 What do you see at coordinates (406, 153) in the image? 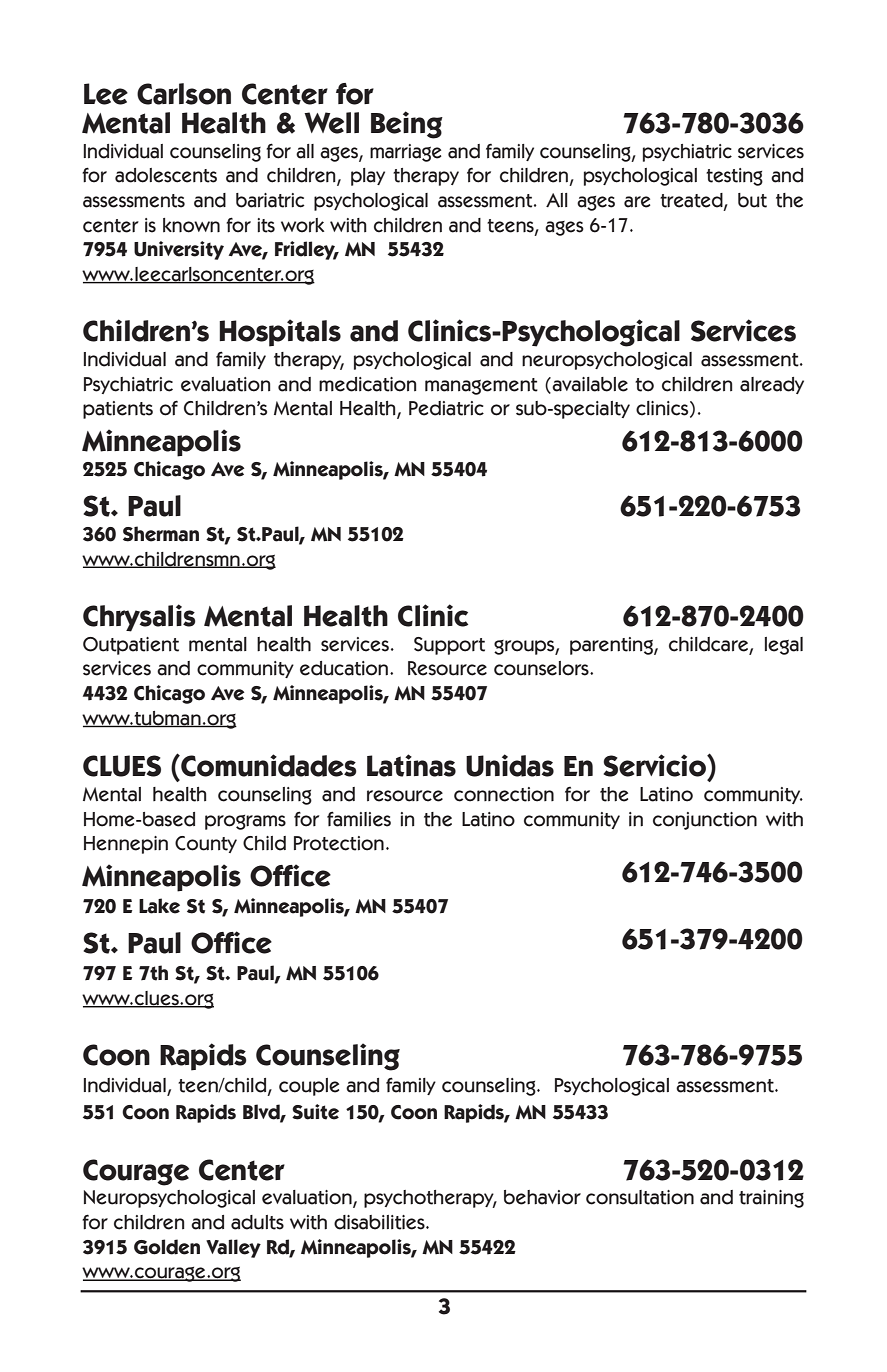
I see `marriage` at bounding box center [406, 153].
